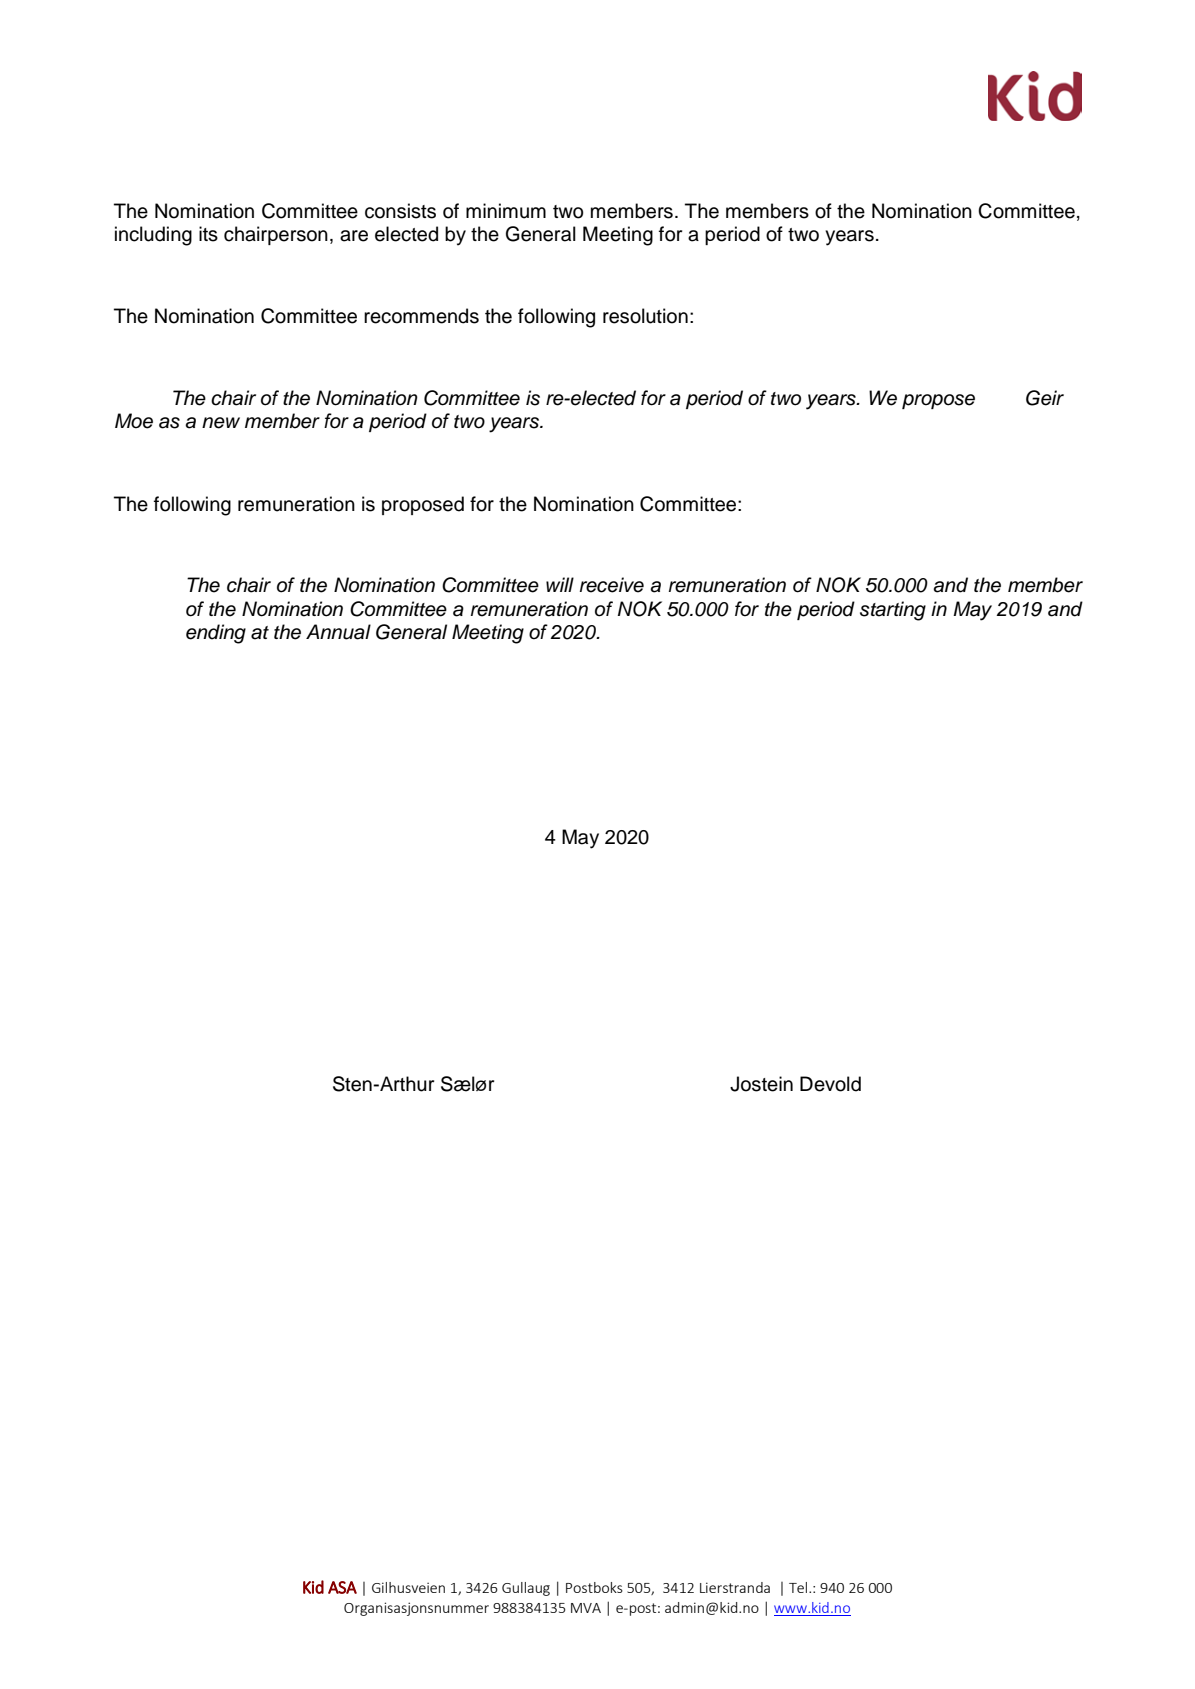  I want to click on Tel, so click(799, 1587).
